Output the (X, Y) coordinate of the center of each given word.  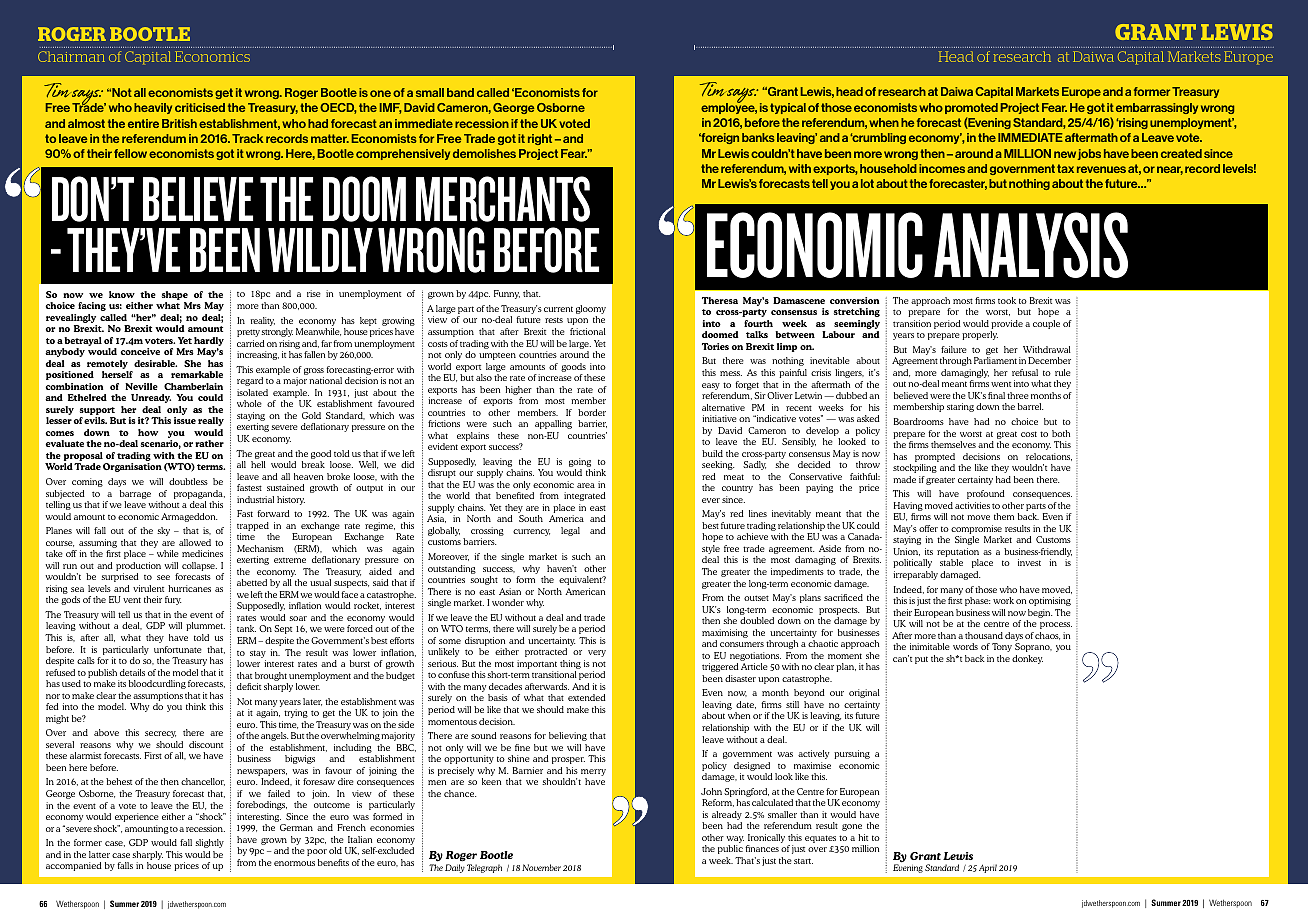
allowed (195, 542)
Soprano (1033, 647)
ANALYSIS (1031, 245)
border (592, 412)
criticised (200, 107)
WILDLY (320, 250)
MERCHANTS (503, 199)
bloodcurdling (157, 684)
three (1018, 395)
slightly (209, 843)
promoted (971, 108)
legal (570, 531)
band (460, 92)
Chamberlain (193, 386)
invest (1029, 562)
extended (587, 697)
